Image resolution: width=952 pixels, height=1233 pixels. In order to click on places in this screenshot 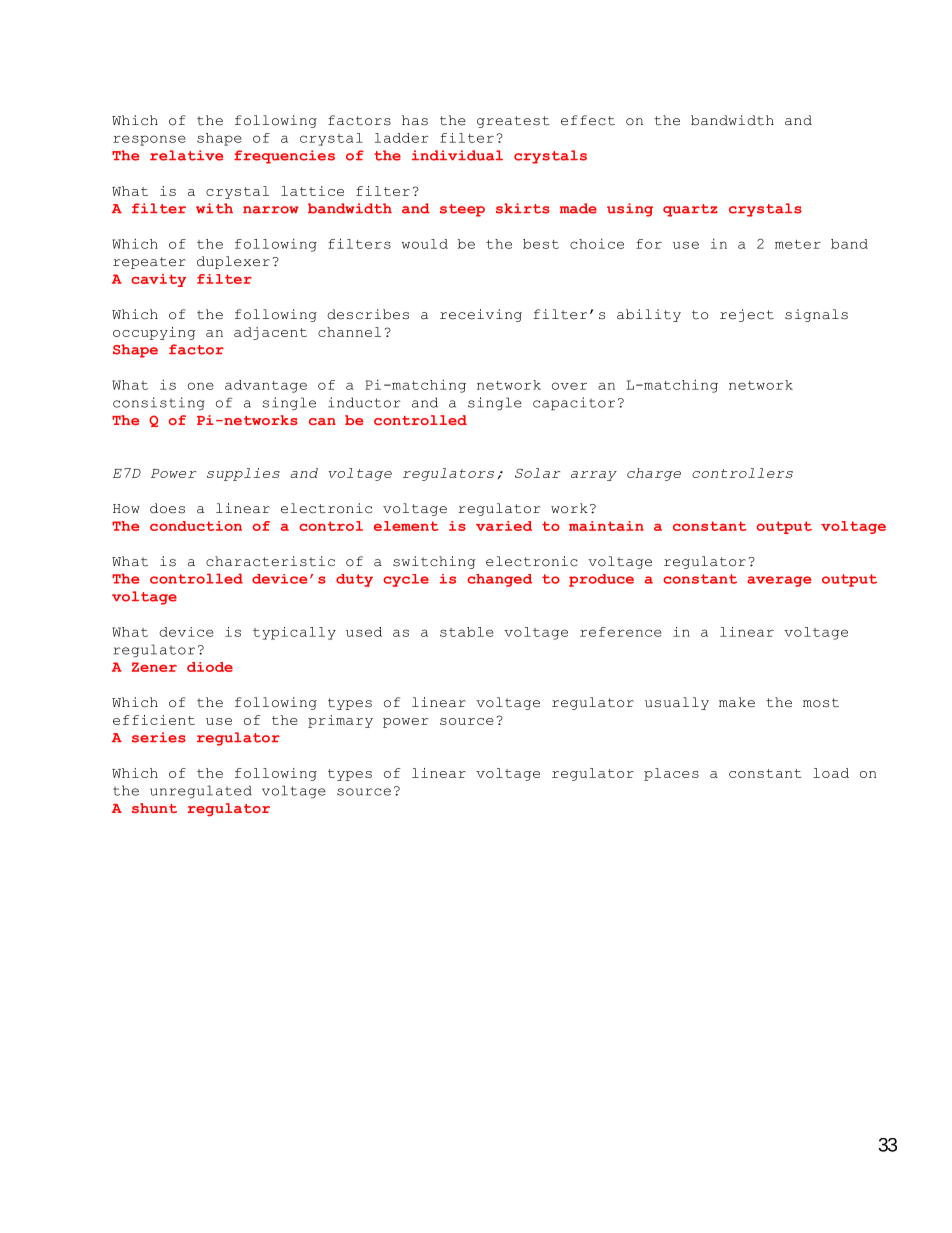, I will do `click(671, 774)`.
